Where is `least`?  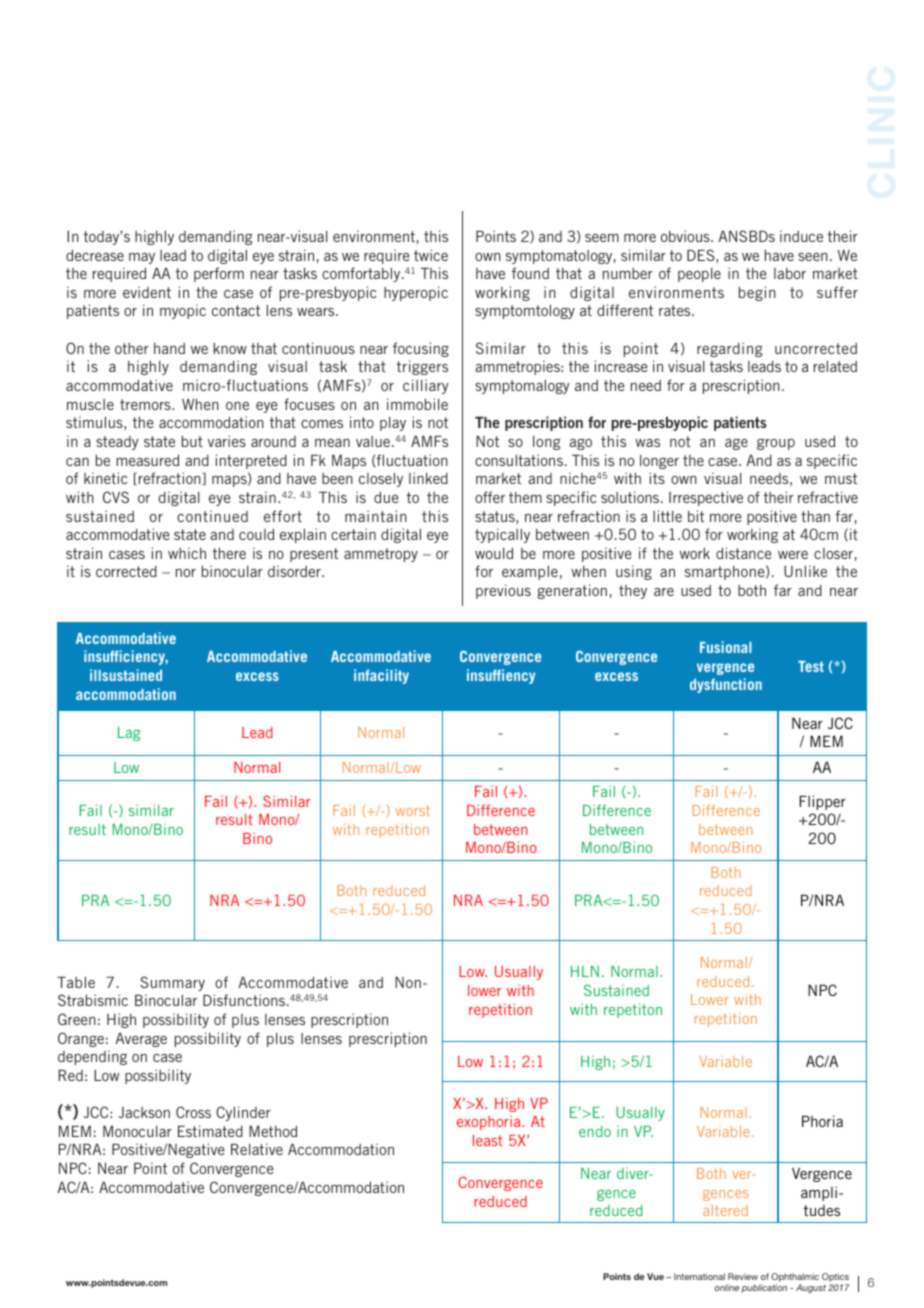
least is located at coordinates (488, 1140).
